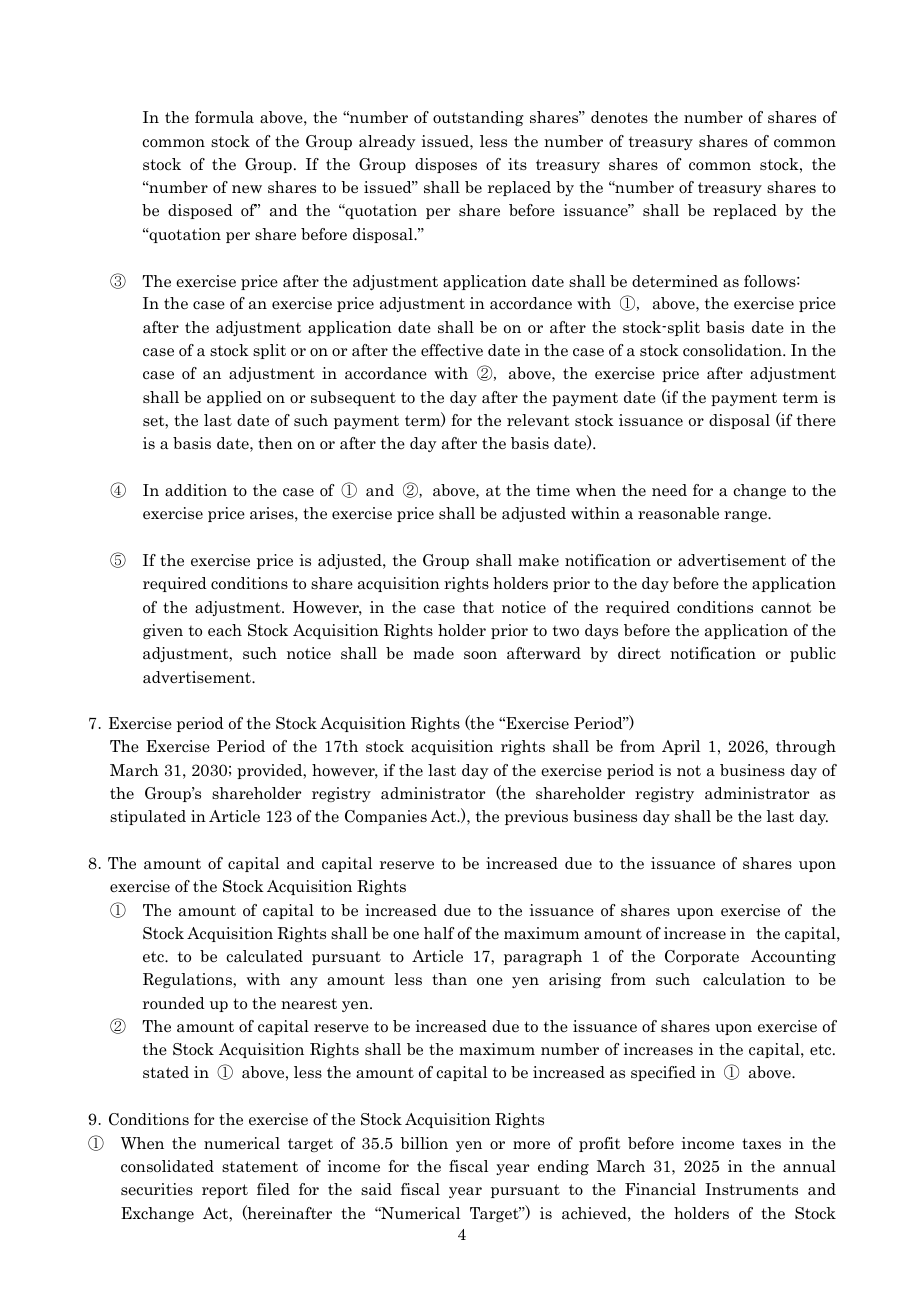 Image resolution: width=924 pixels, height=1308 pixels. What do you see at coordinates (761, 1144) in the image?
I see `taxes` at bounding box center [761, 1144].
